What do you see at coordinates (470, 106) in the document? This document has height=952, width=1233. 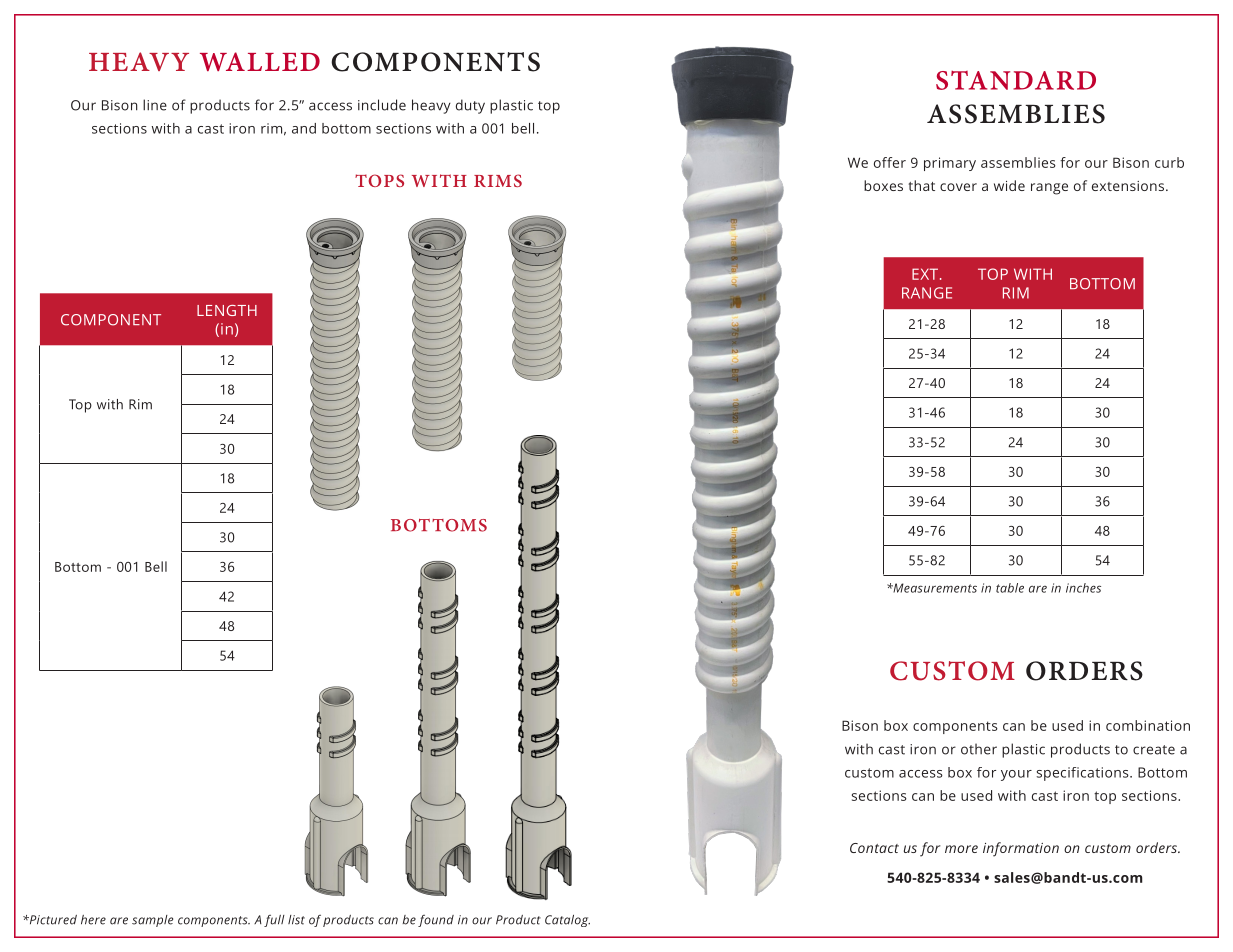 I see `duty` at bounding box center [470, 106].
